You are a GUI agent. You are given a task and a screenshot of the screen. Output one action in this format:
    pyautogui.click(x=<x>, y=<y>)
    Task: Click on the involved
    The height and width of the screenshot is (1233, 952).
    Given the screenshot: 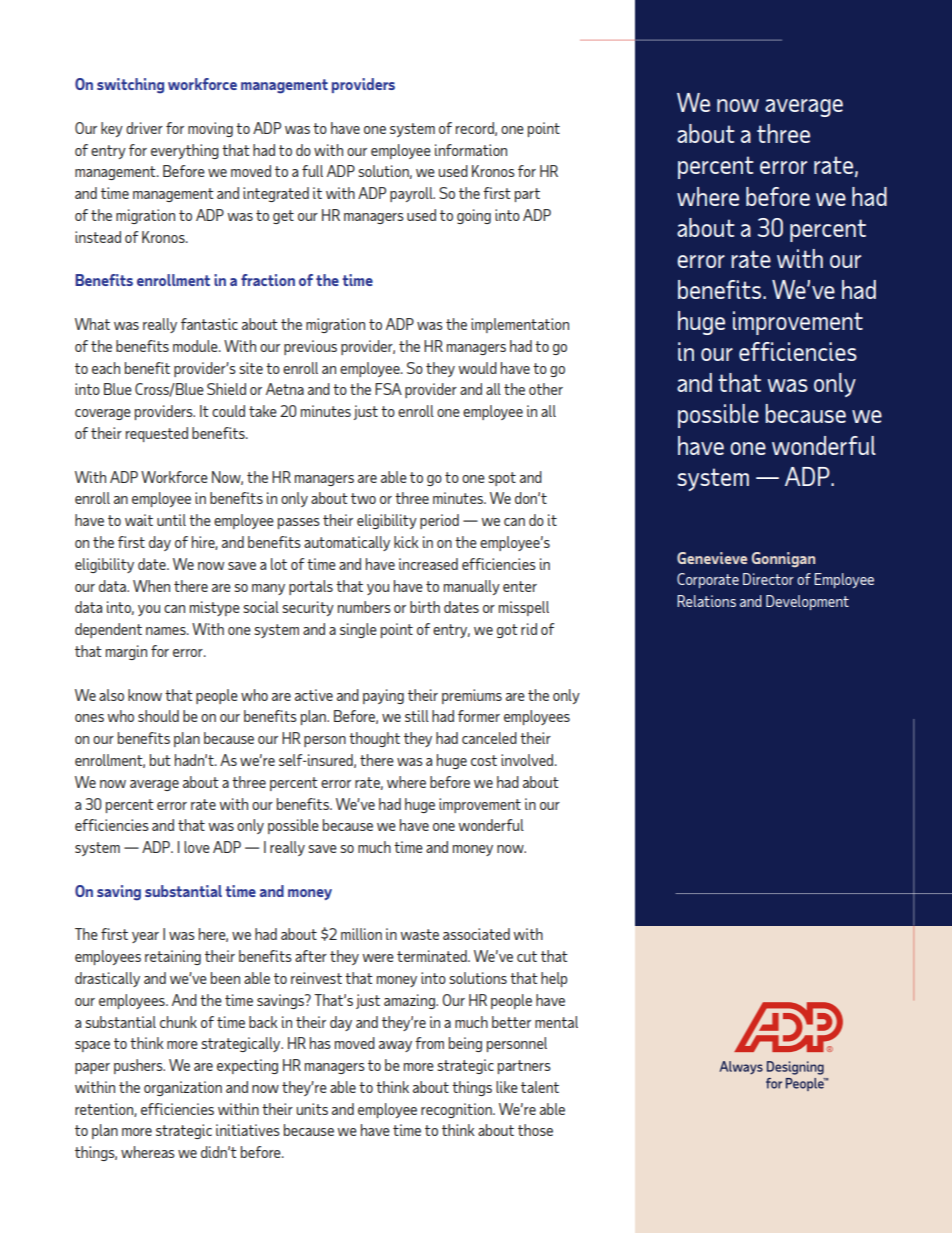 What is the action you would take?
    pyautogui.click(x=528, y=760)
